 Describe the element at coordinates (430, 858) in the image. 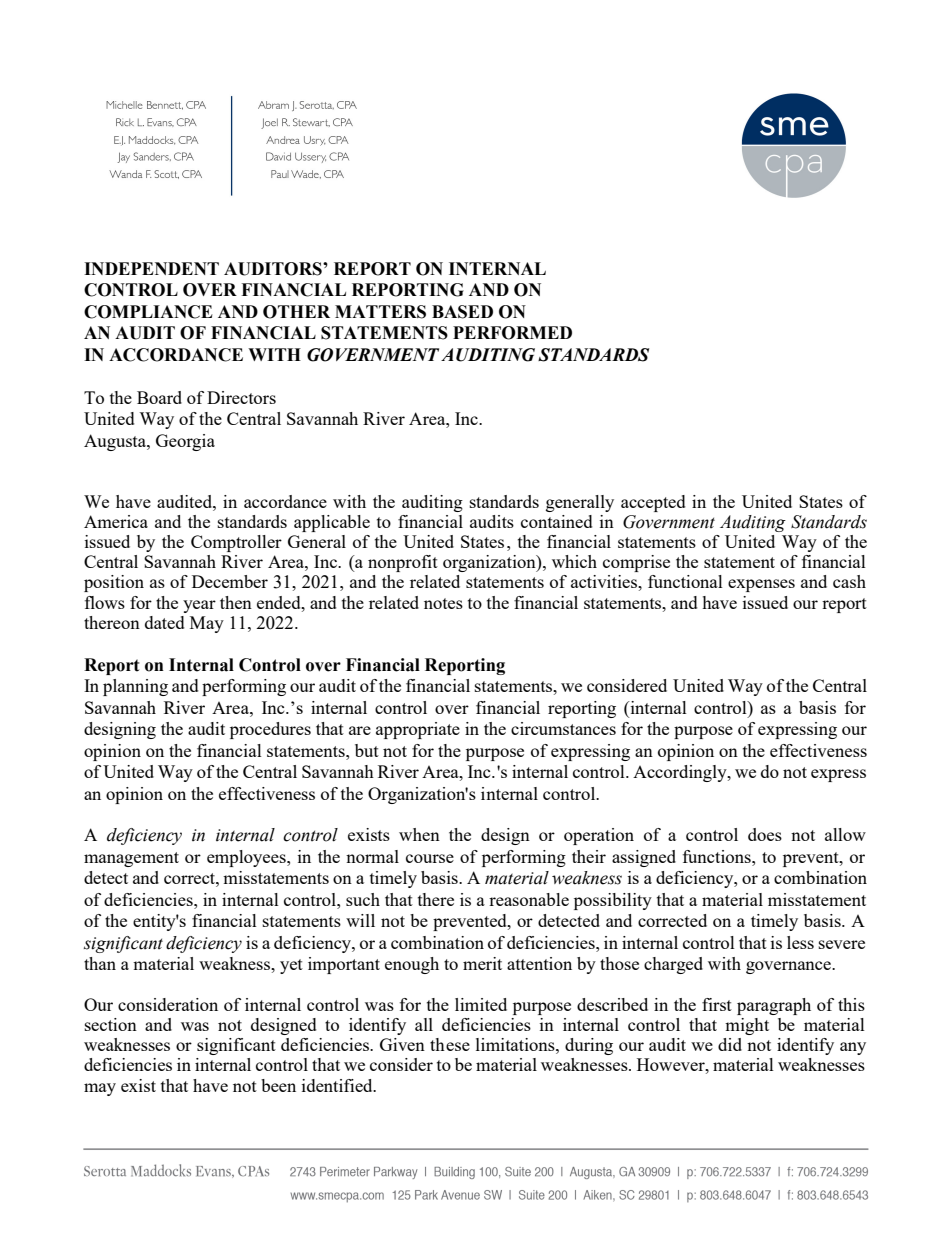

I see `course` at that location.
